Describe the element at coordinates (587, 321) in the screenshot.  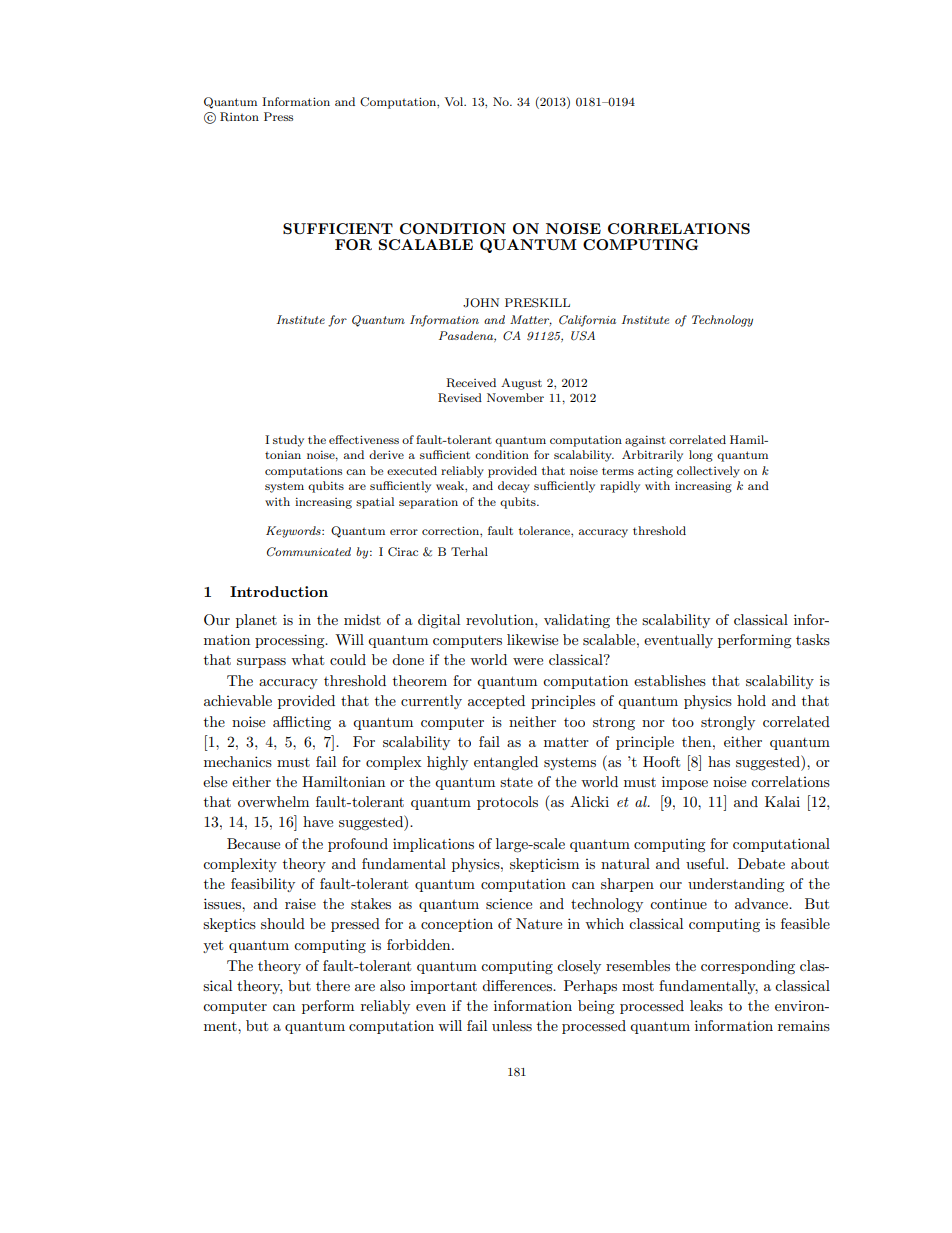
I see `California` at that location.
